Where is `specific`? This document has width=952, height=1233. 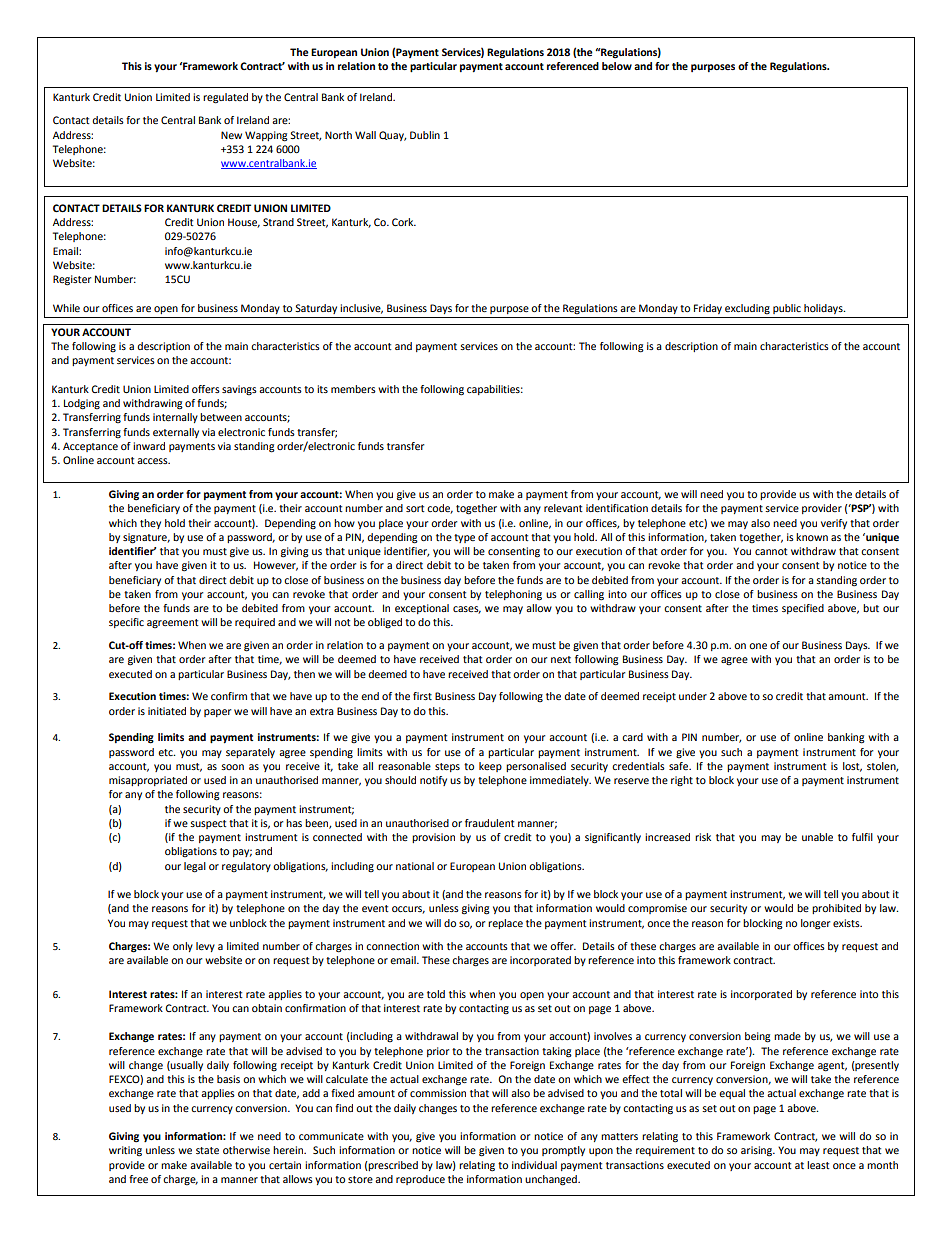 specific is located at coordinates (126, 623).
